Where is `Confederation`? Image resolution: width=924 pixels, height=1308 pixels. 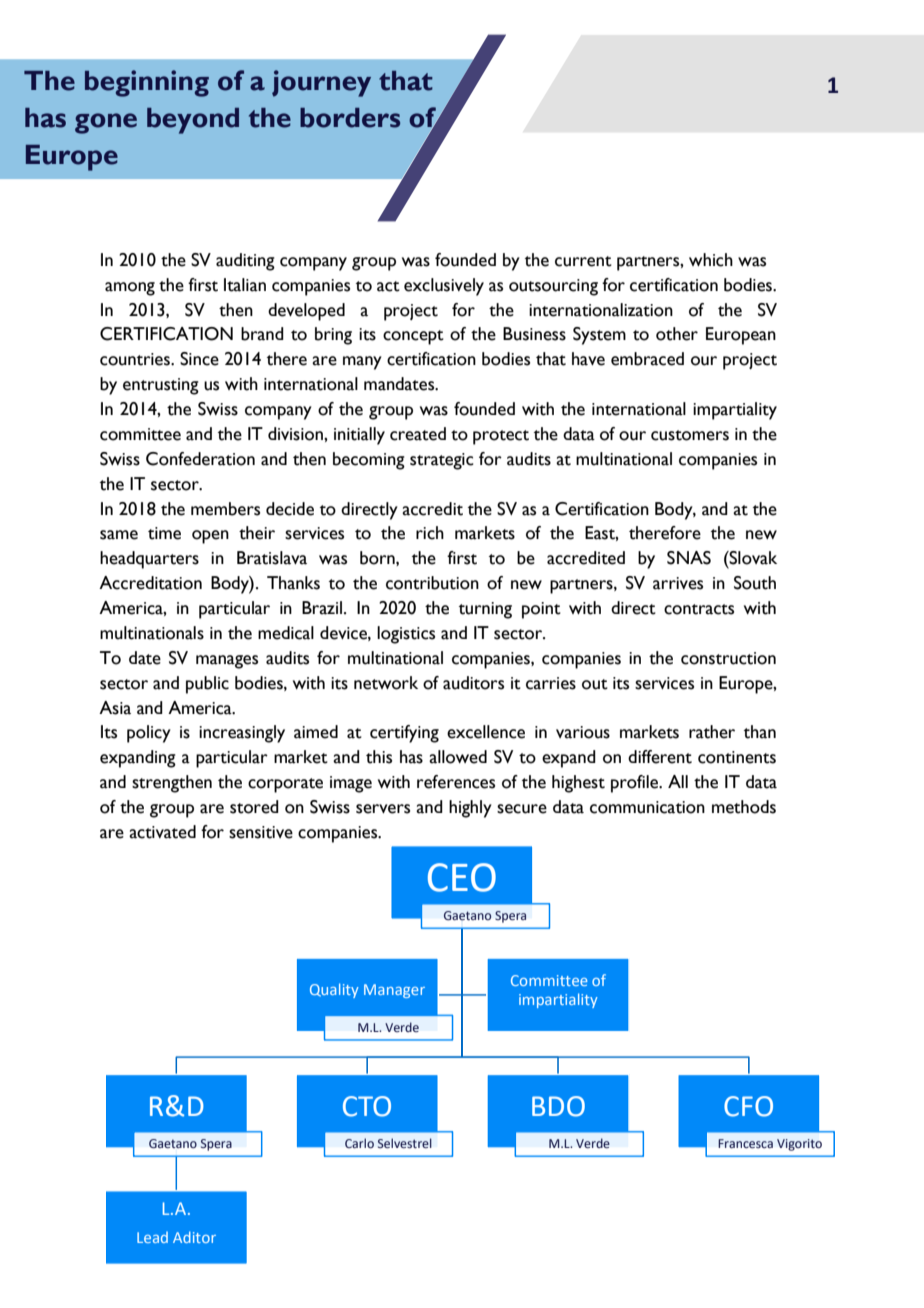 Confederation is located at coordinates (200, 459).
